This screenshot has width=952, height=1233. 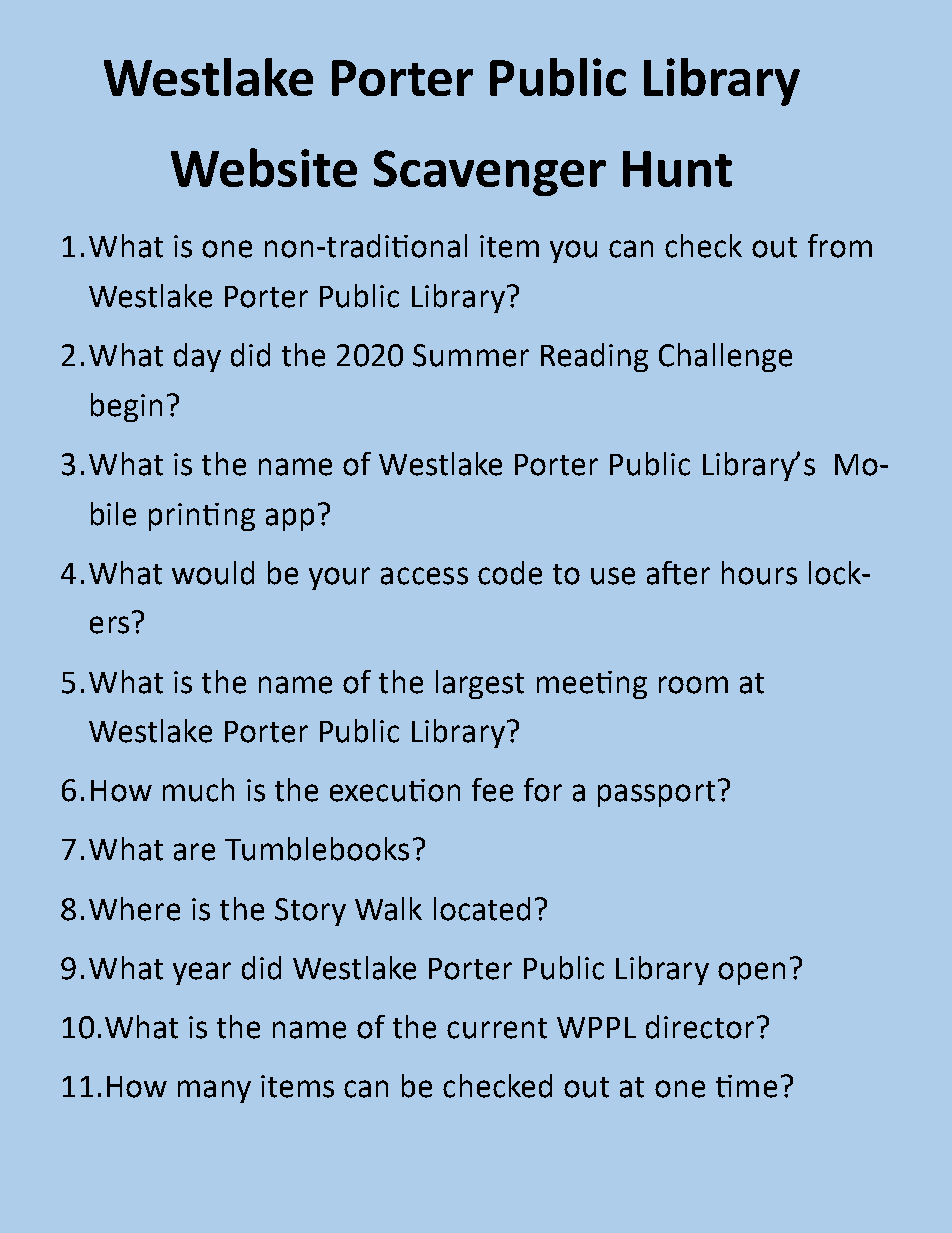 I want to click on would, so click(x=213, y=573).
